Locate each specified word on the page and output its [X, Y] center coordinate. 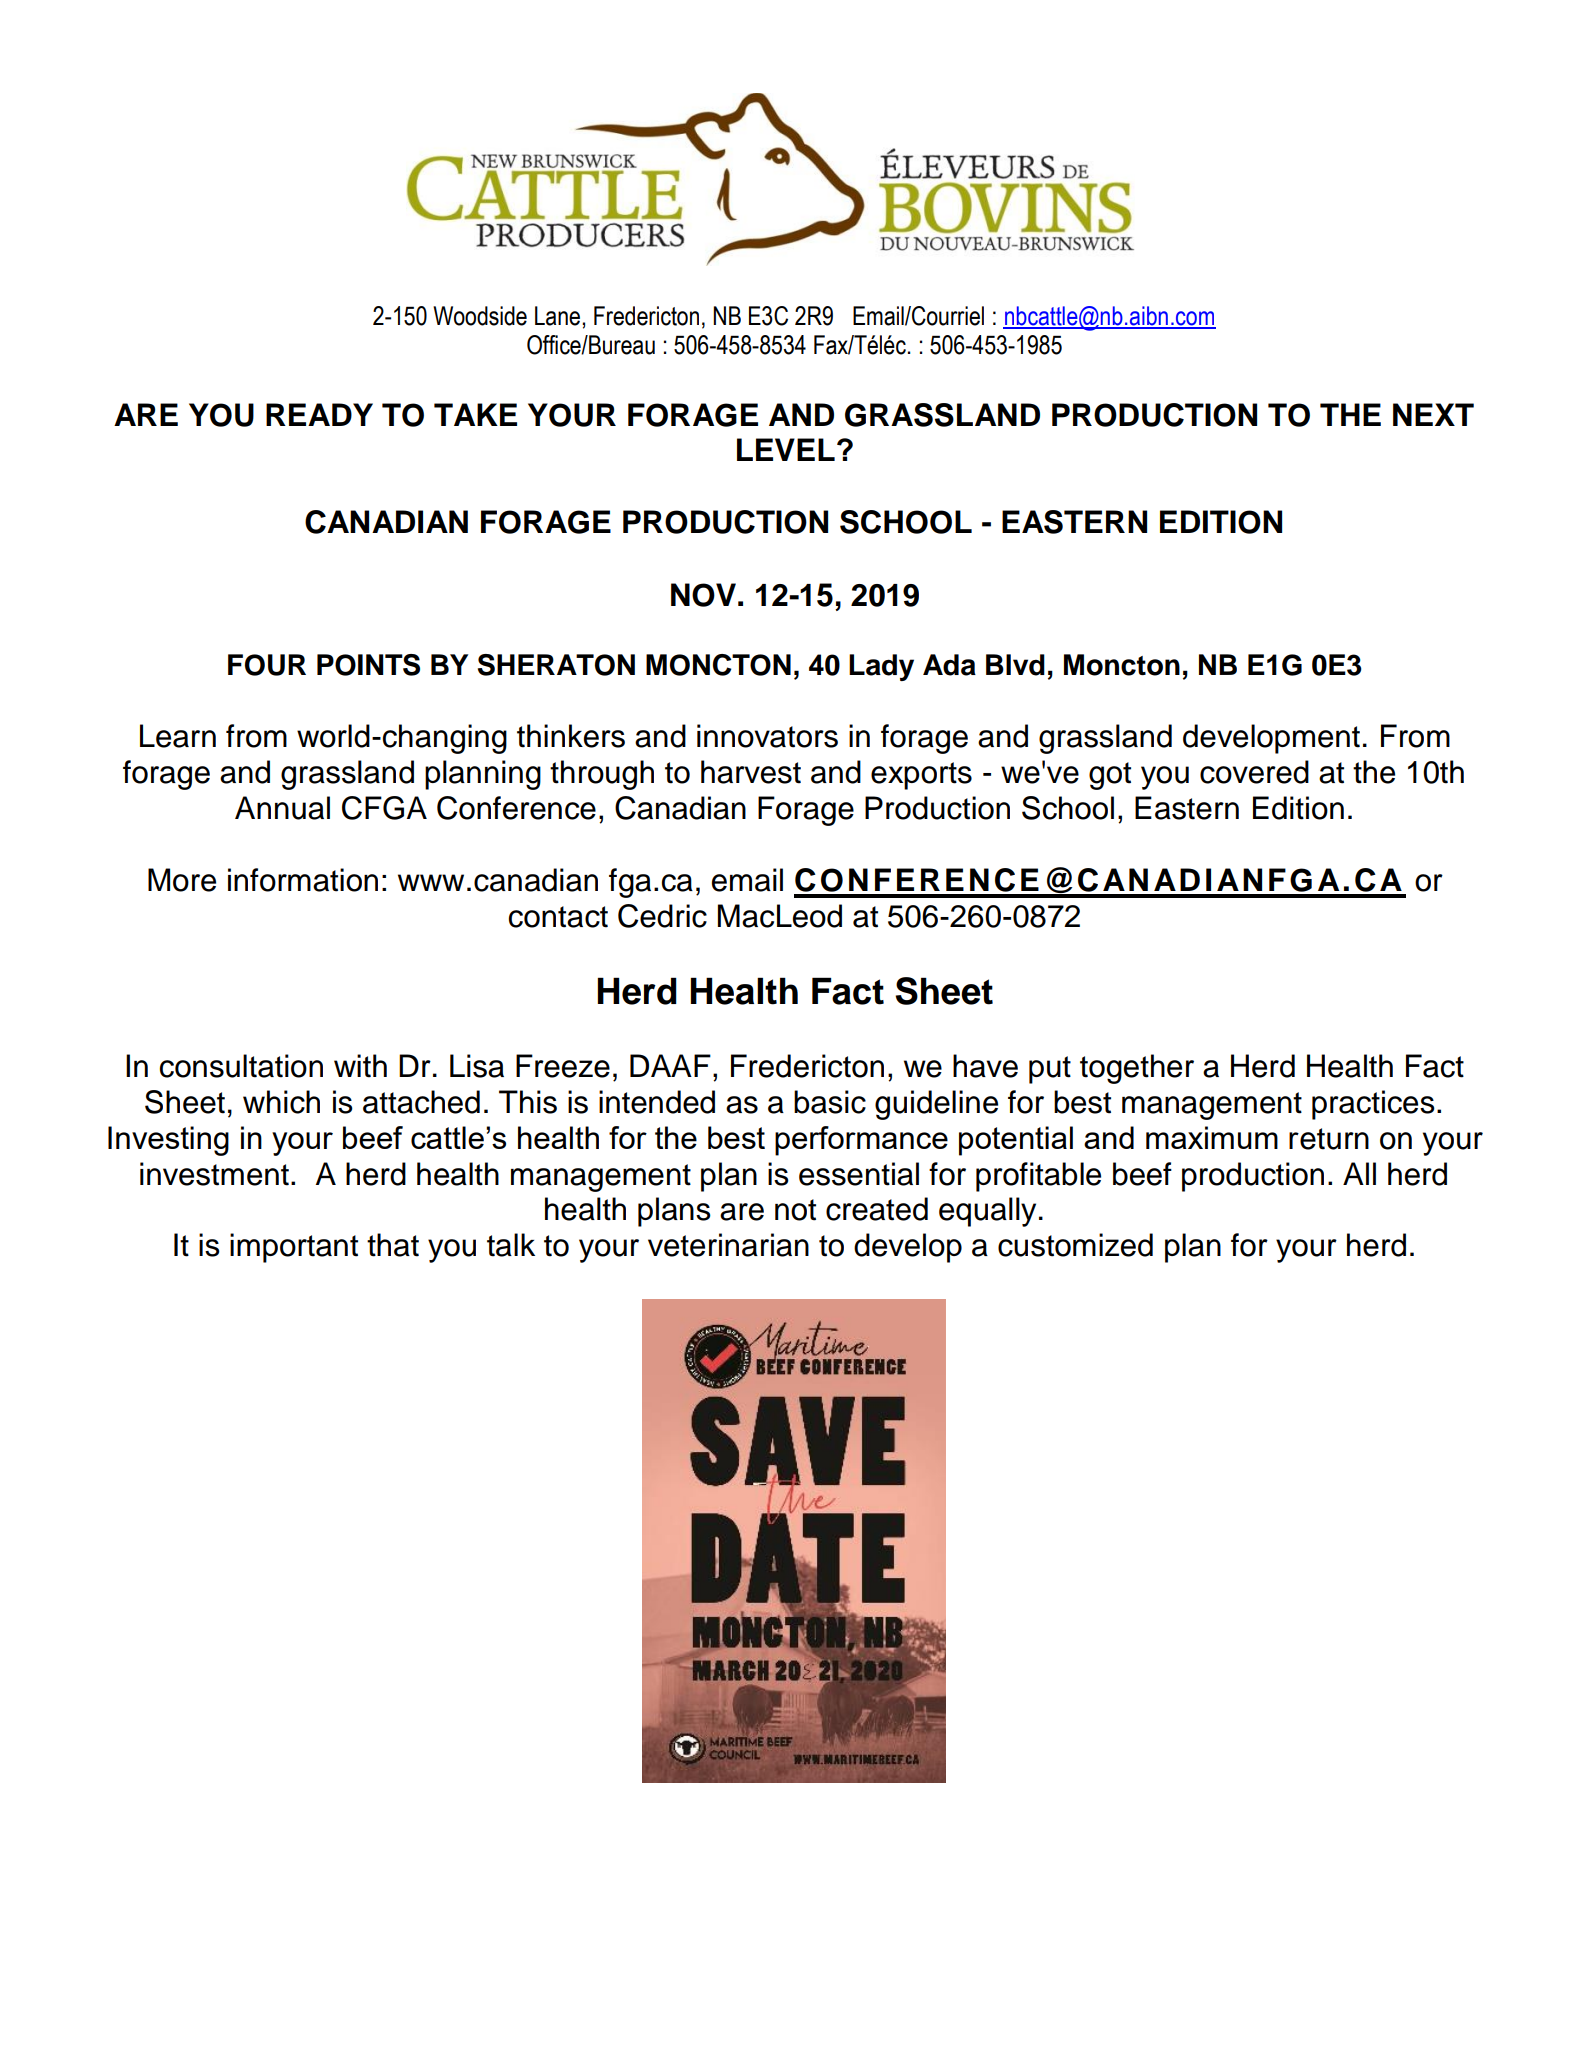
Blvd [1015, 665]
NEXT [1433, 414]
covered [1254, 772]
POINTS [368, 665]
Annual [282, 808]
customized [1075, 1245]
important [294, 1248]
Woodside [480, 316]
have [985, 1066]
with [360, 1066]
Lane [557, 316]
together [1137, 1069]
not [795, 1210]
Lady [881, 667]
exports [921, 776]
